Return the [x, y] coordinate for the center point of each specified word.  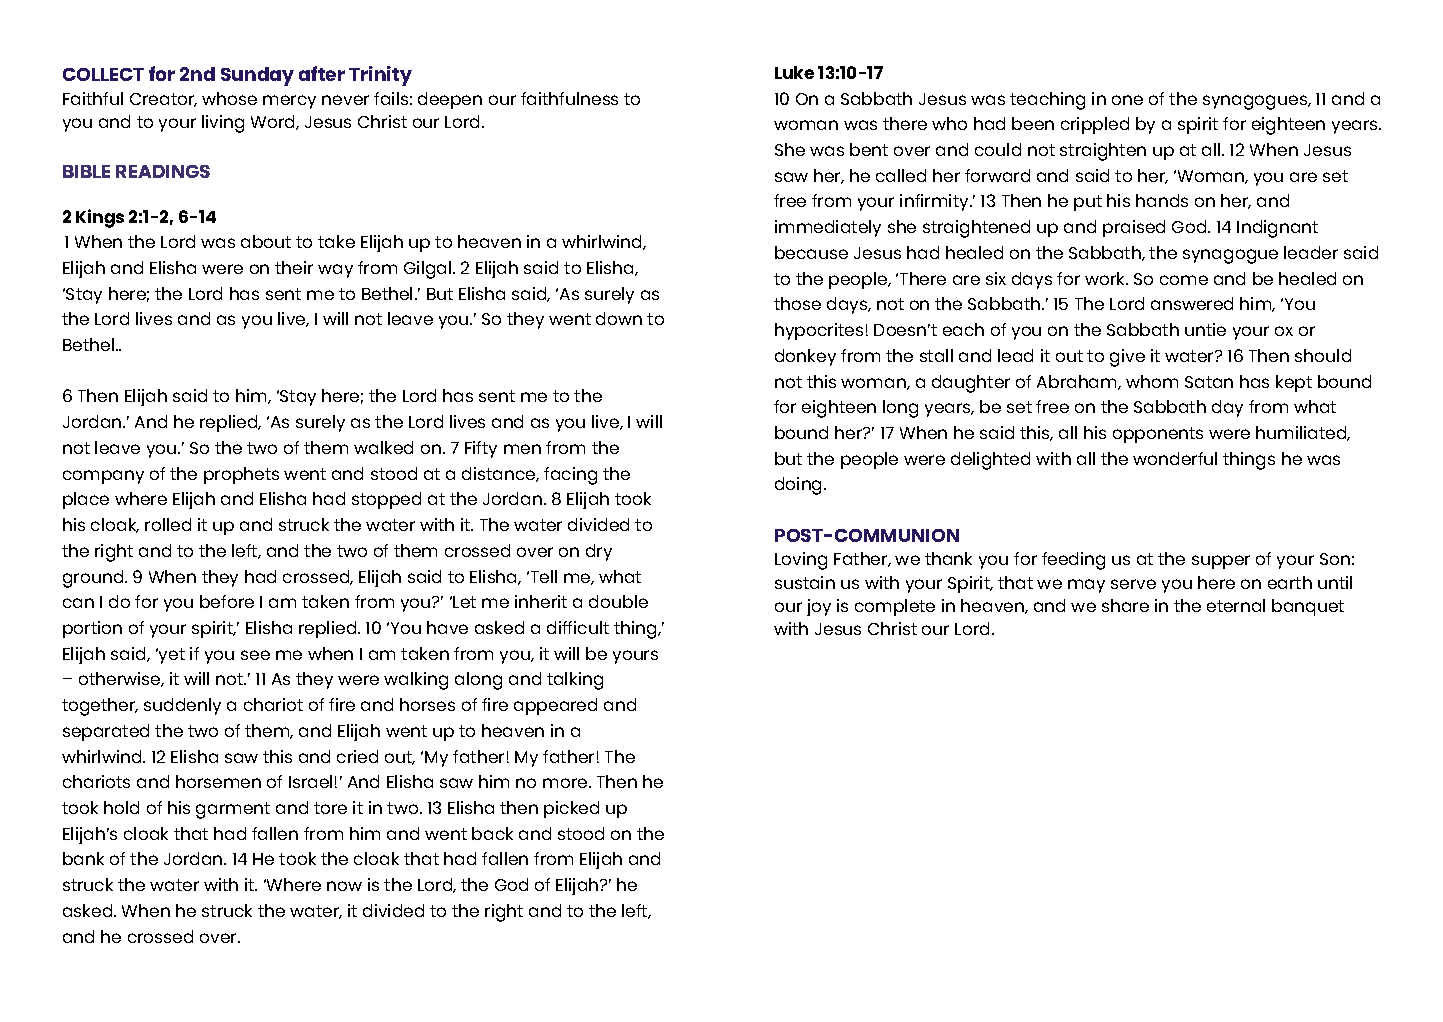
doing [798, 486]
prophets [241, 475]
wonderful [1175, 458]
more [565, 783]
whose [229, 98]
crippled [1095, 125]
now [344, 886]
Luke [794, 72]
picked [571, 809]
